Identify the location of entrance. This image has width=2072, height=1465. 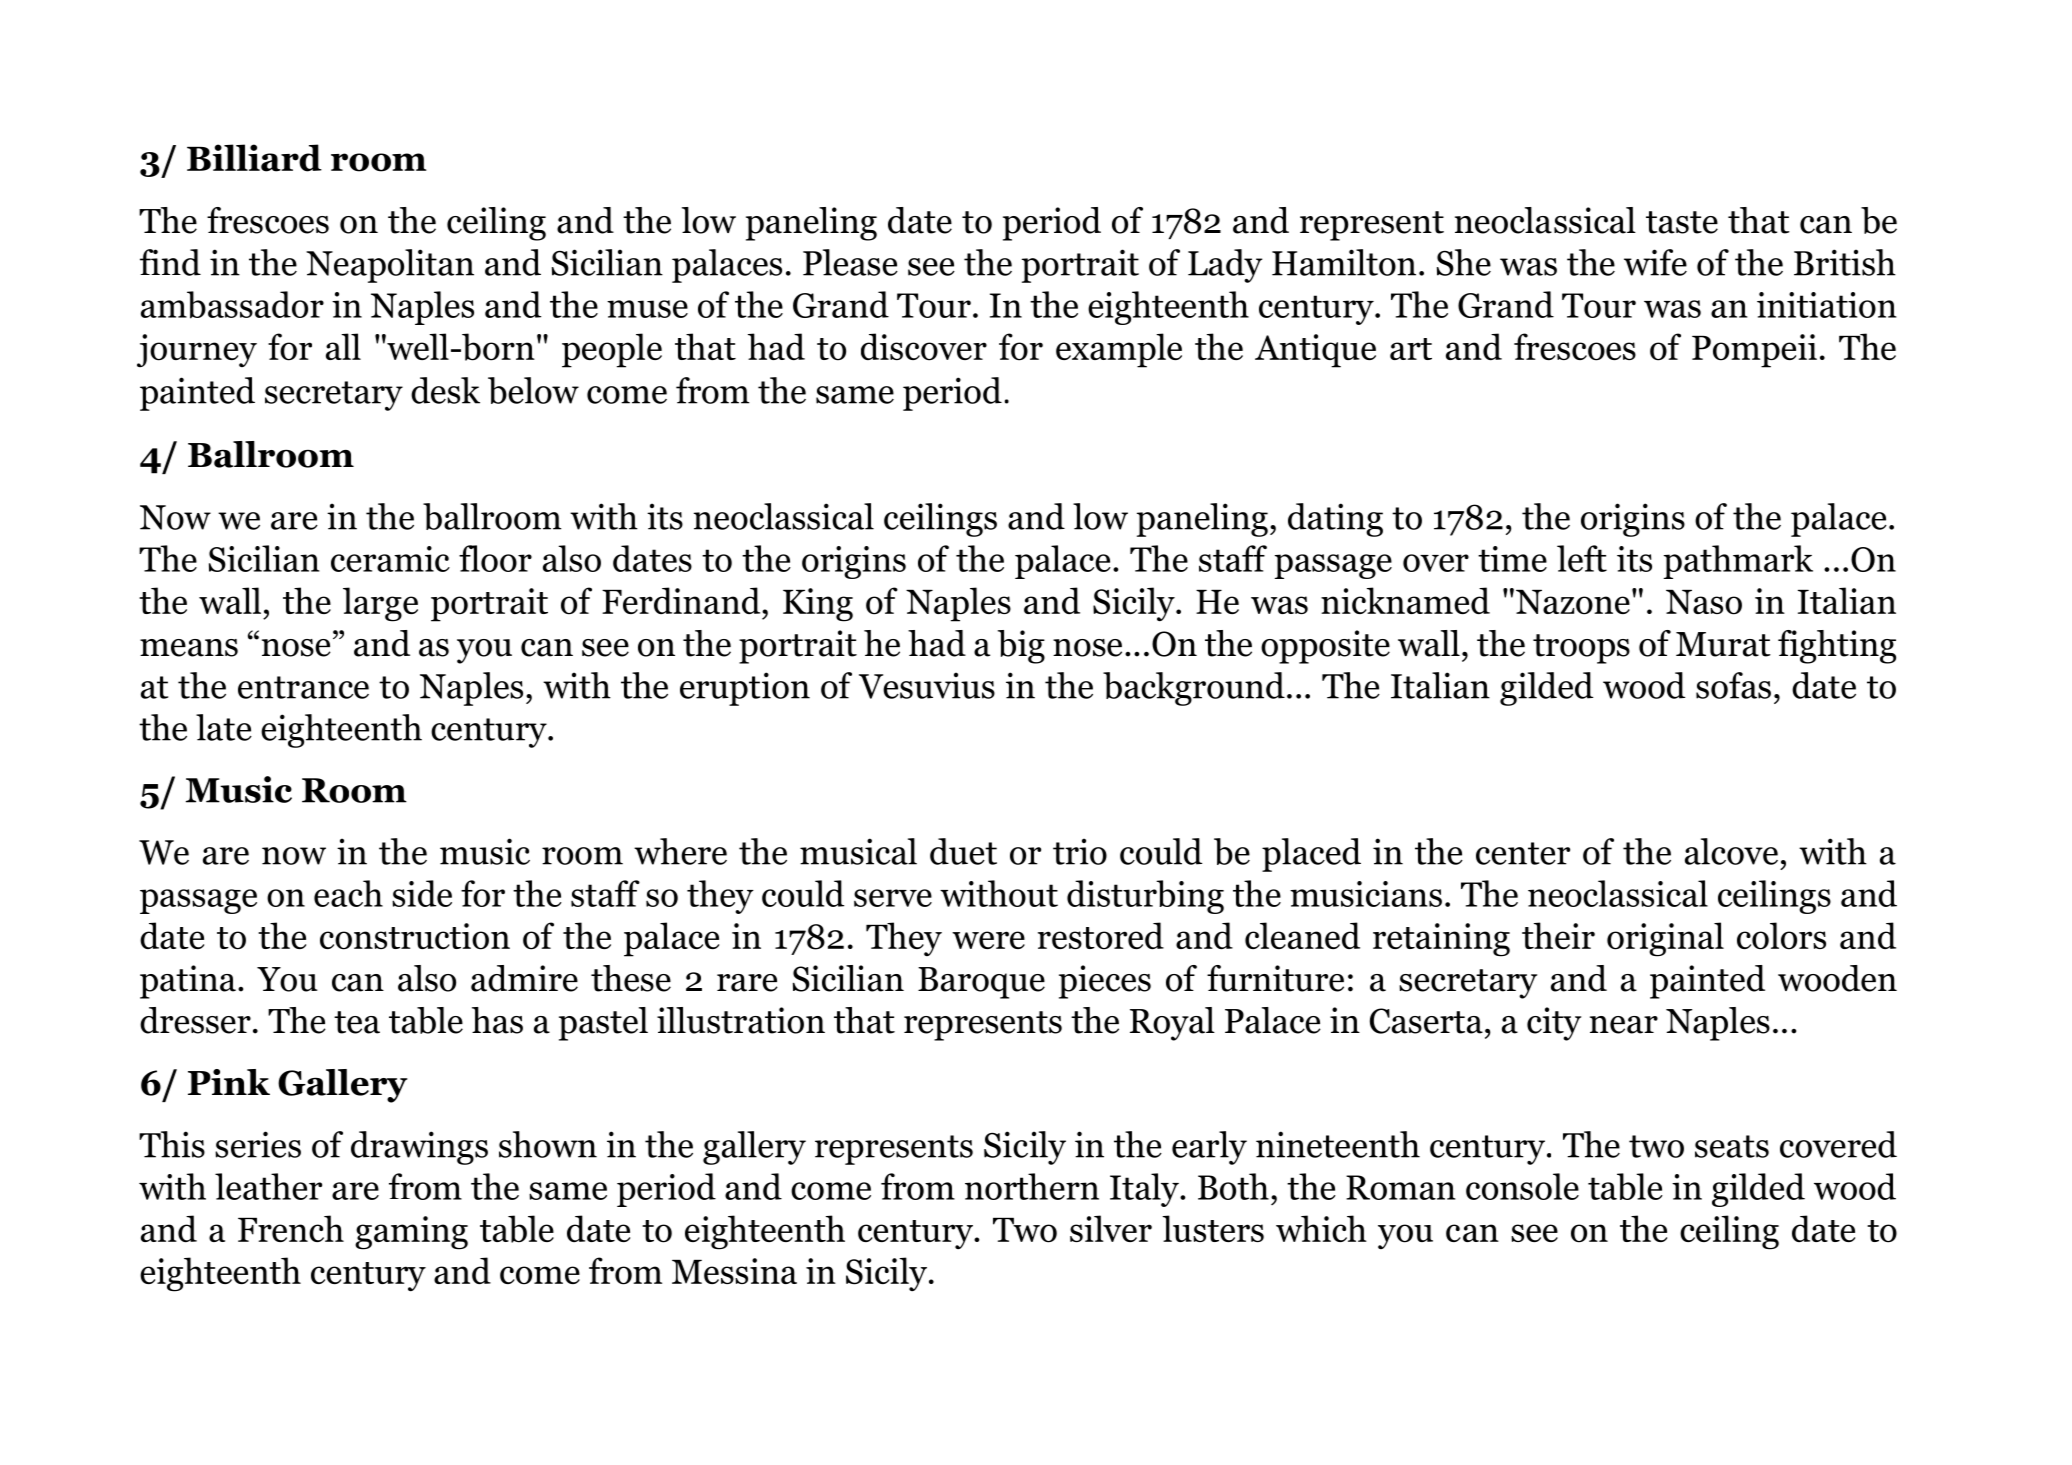
(303, 687).
